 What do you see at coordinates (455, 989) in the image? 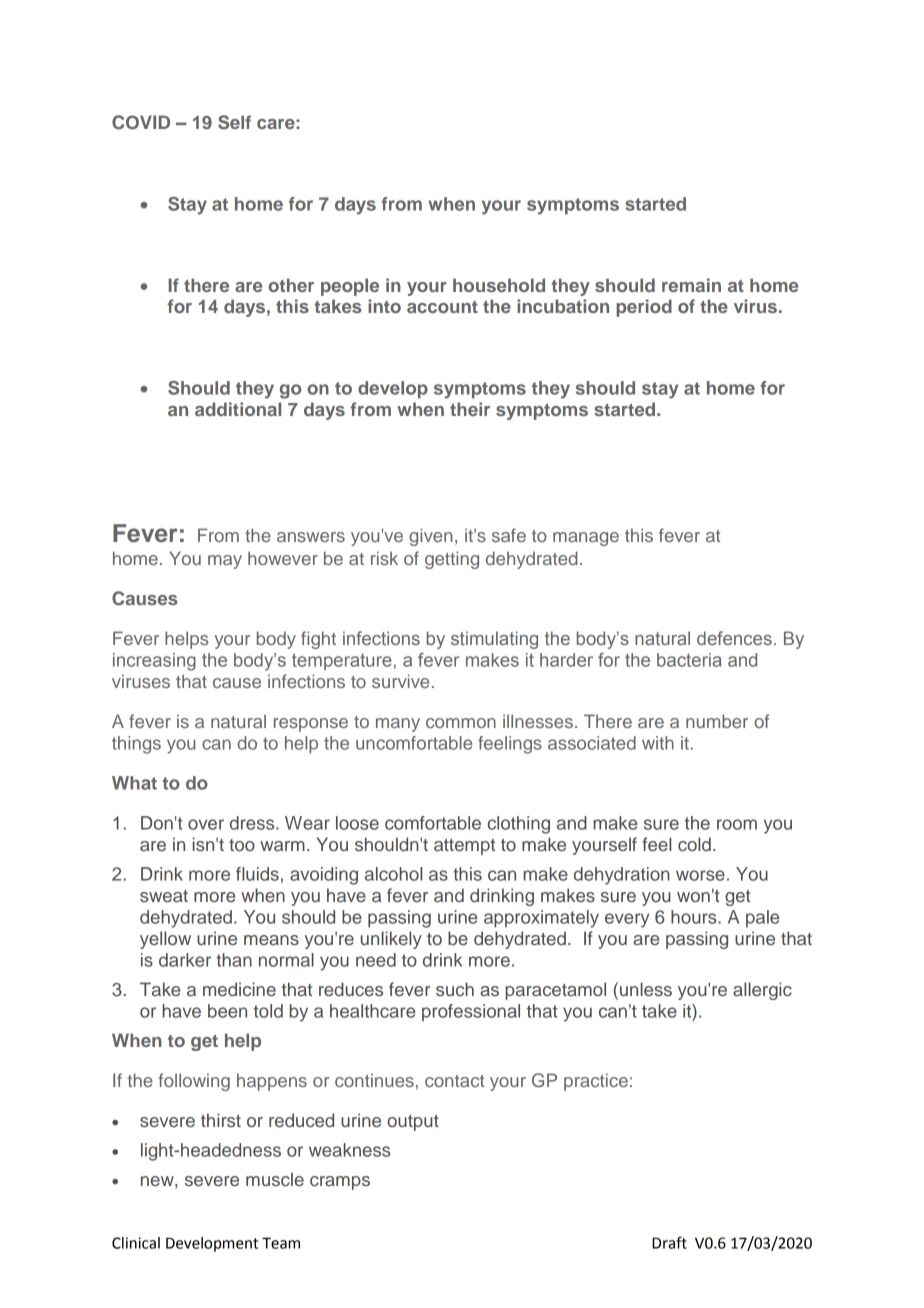
I see `such` at bounding box center [455, 989].
